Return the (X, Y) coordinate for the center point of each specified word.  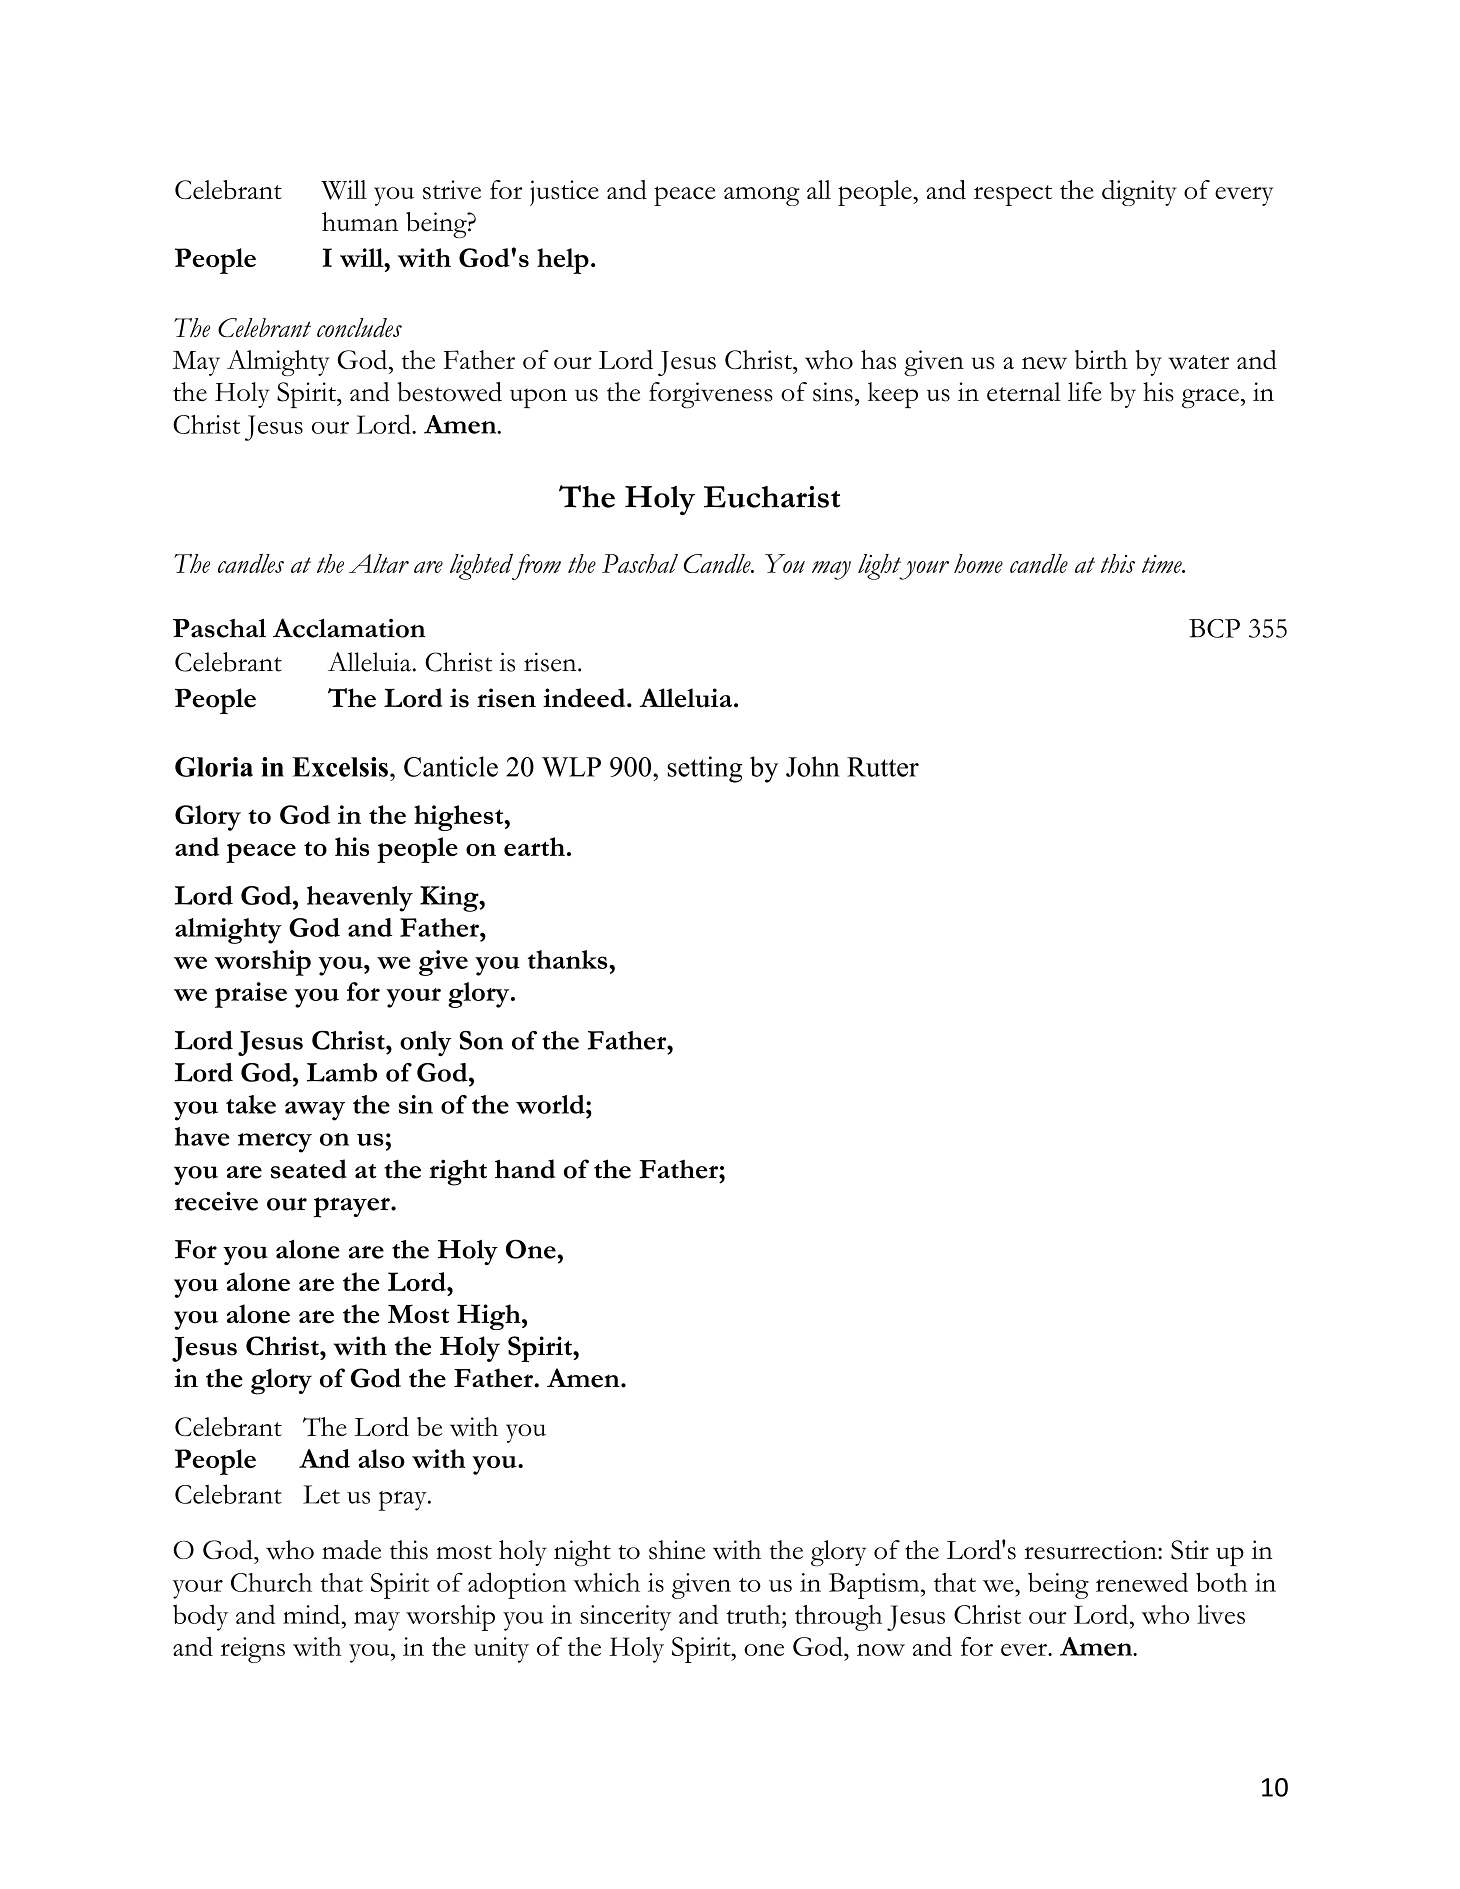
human (360, 221)
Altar (379, 563)
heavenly (360, 899)
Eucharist (772, 497)
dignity (1139, 193)
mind (312, 1614)
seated (309, 1169)
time (1163, 564)
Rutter (883, 767)
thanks (569, 959)
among (762, 196)
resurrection (1091, 1550)
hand (525, 1169)
